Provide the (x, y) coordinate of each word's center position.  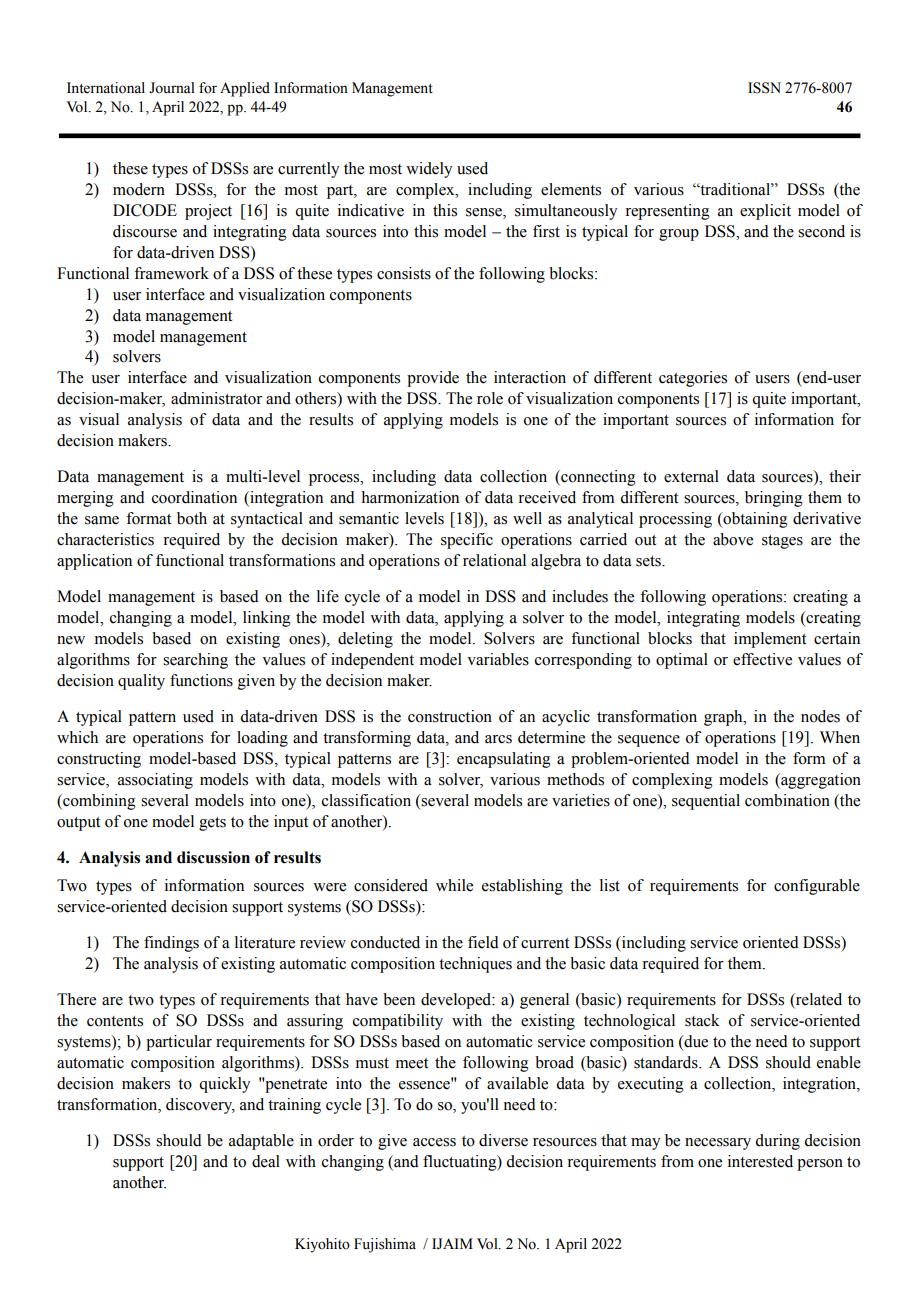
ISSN (764, 88)
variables (498, 659)
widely (429, 170)
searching (195, 661)
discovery (200, 1106)
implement (770, 640)
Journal (172, 88)
